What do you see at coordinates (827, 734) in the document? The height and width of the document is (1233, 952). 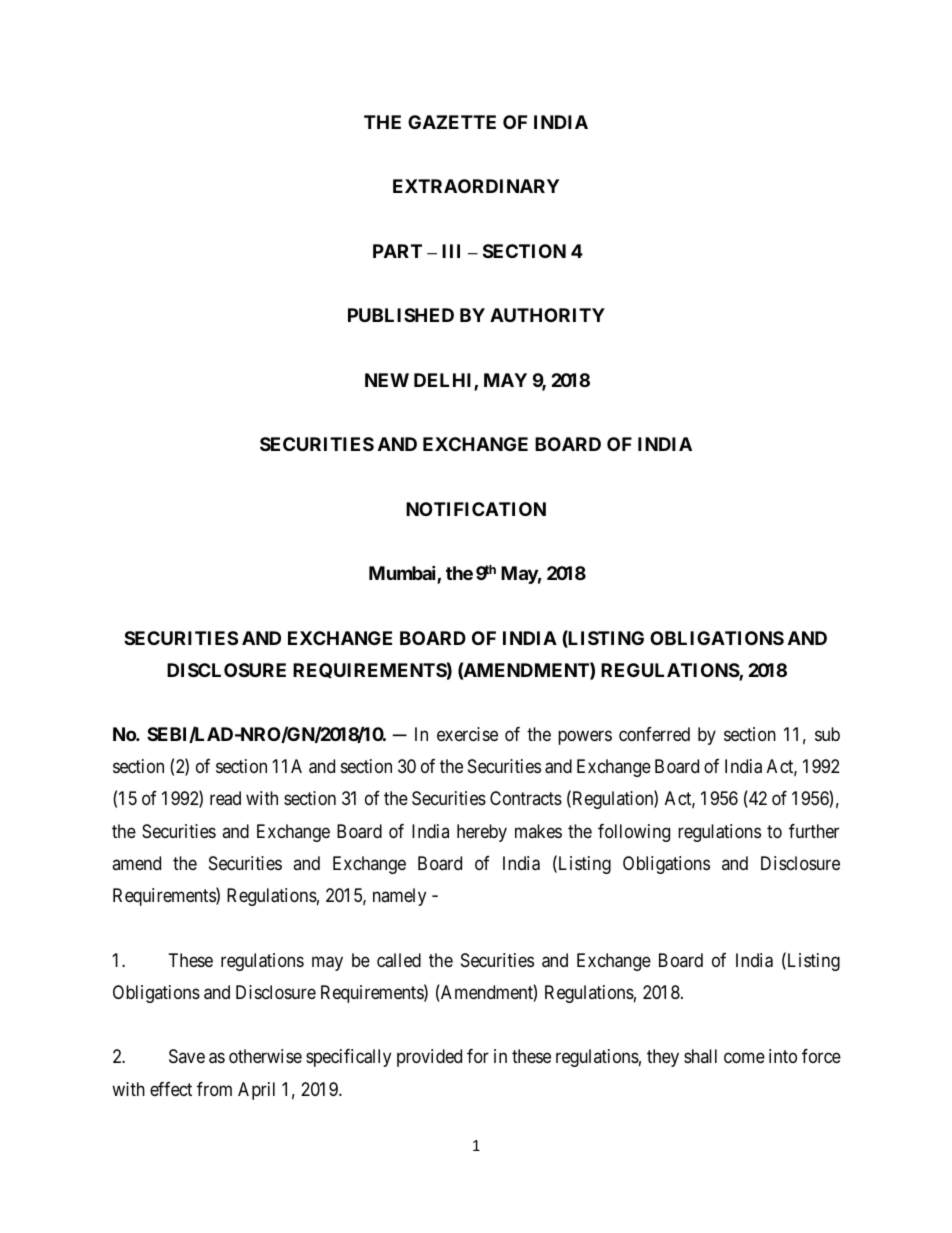 I see `sub` at bounding box center [827, 734].
